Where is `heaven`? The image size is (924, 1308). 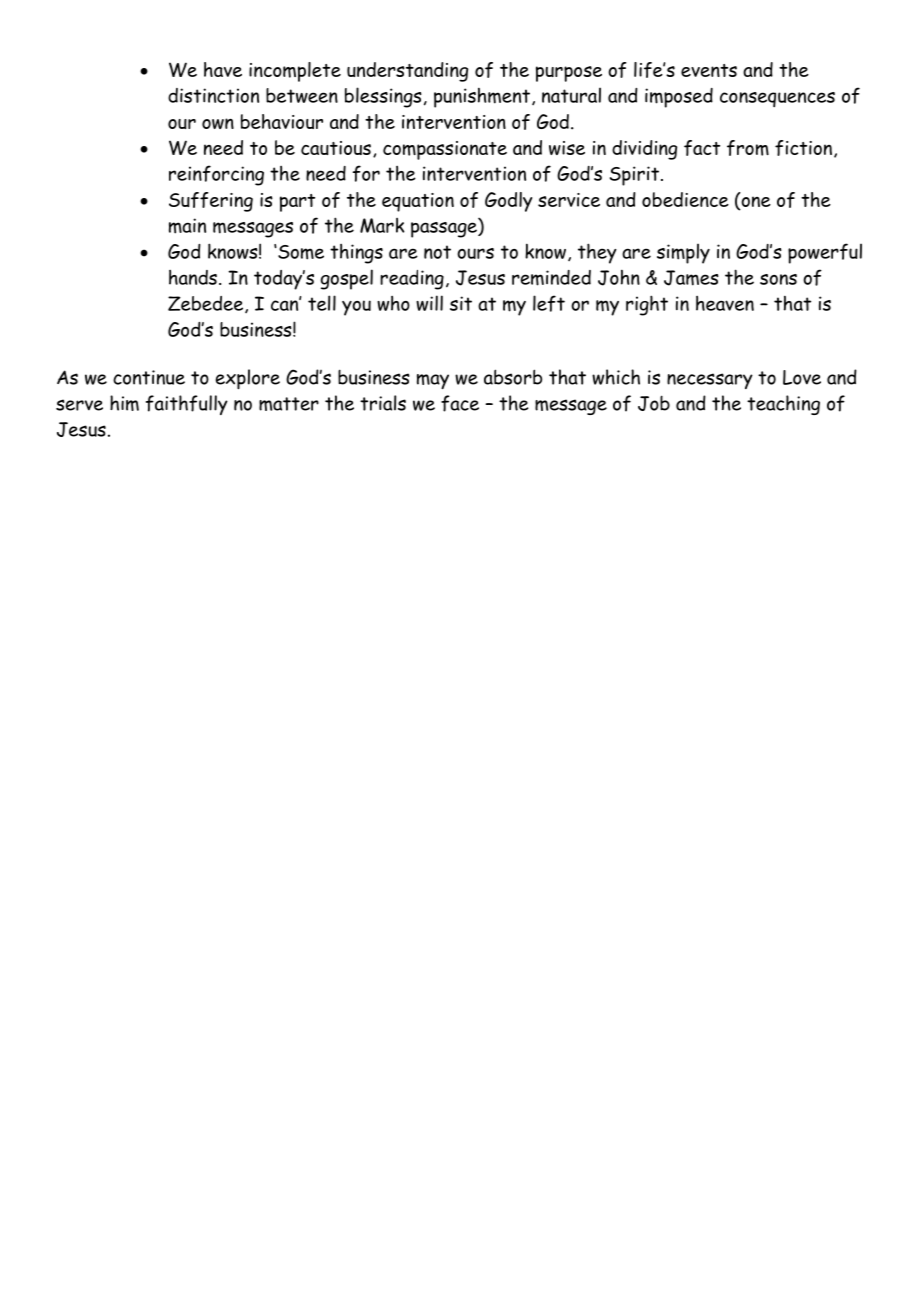 heaven is located at coordinates (725, 303).
